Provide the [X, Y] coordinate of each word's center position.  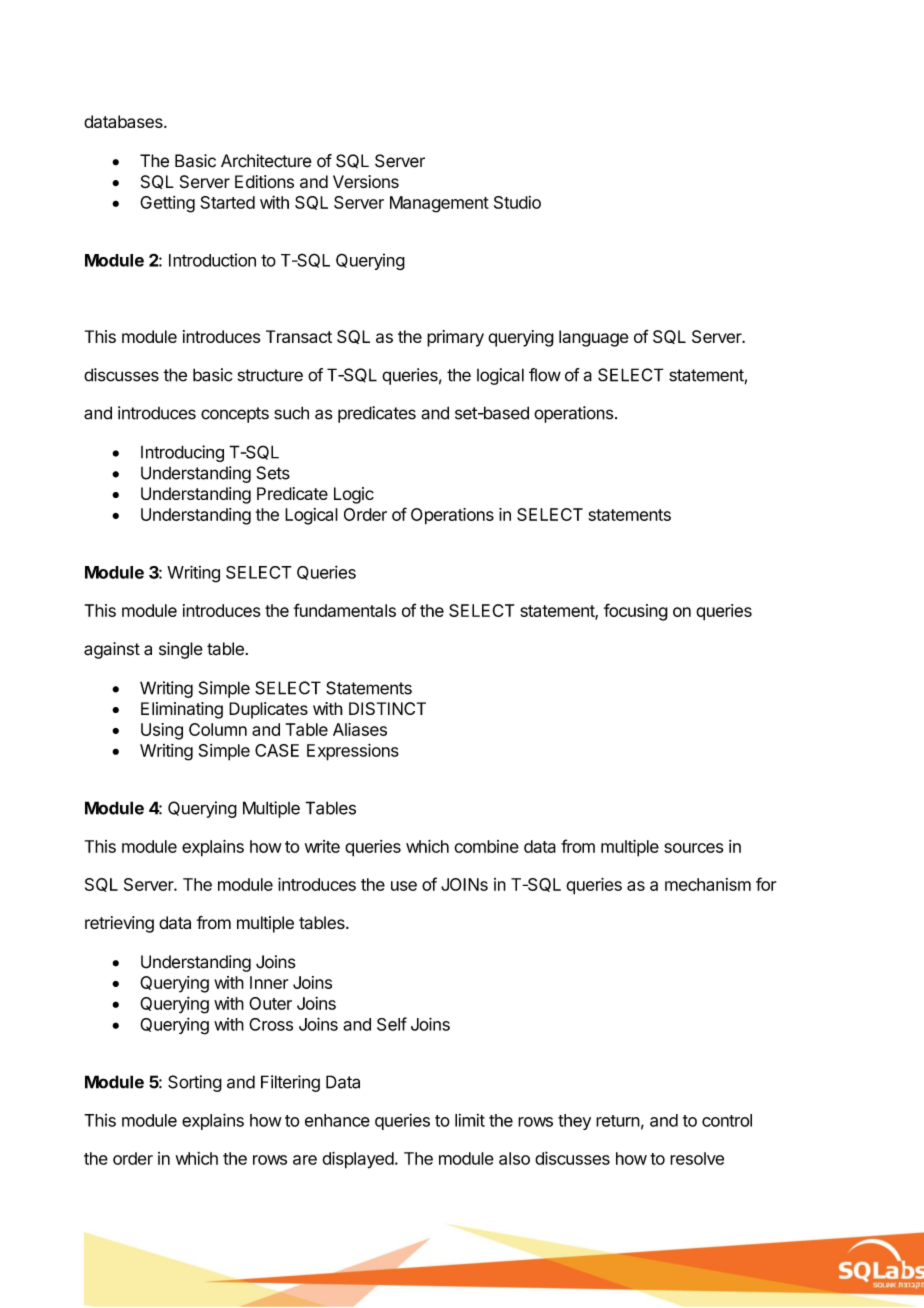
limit [470, 1120]
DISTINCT [387, 708]
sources [693, 848]
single [181, 650]
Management [439, 204]
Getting [167, 204]
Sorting [195, 1083]
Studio [517, 202]
